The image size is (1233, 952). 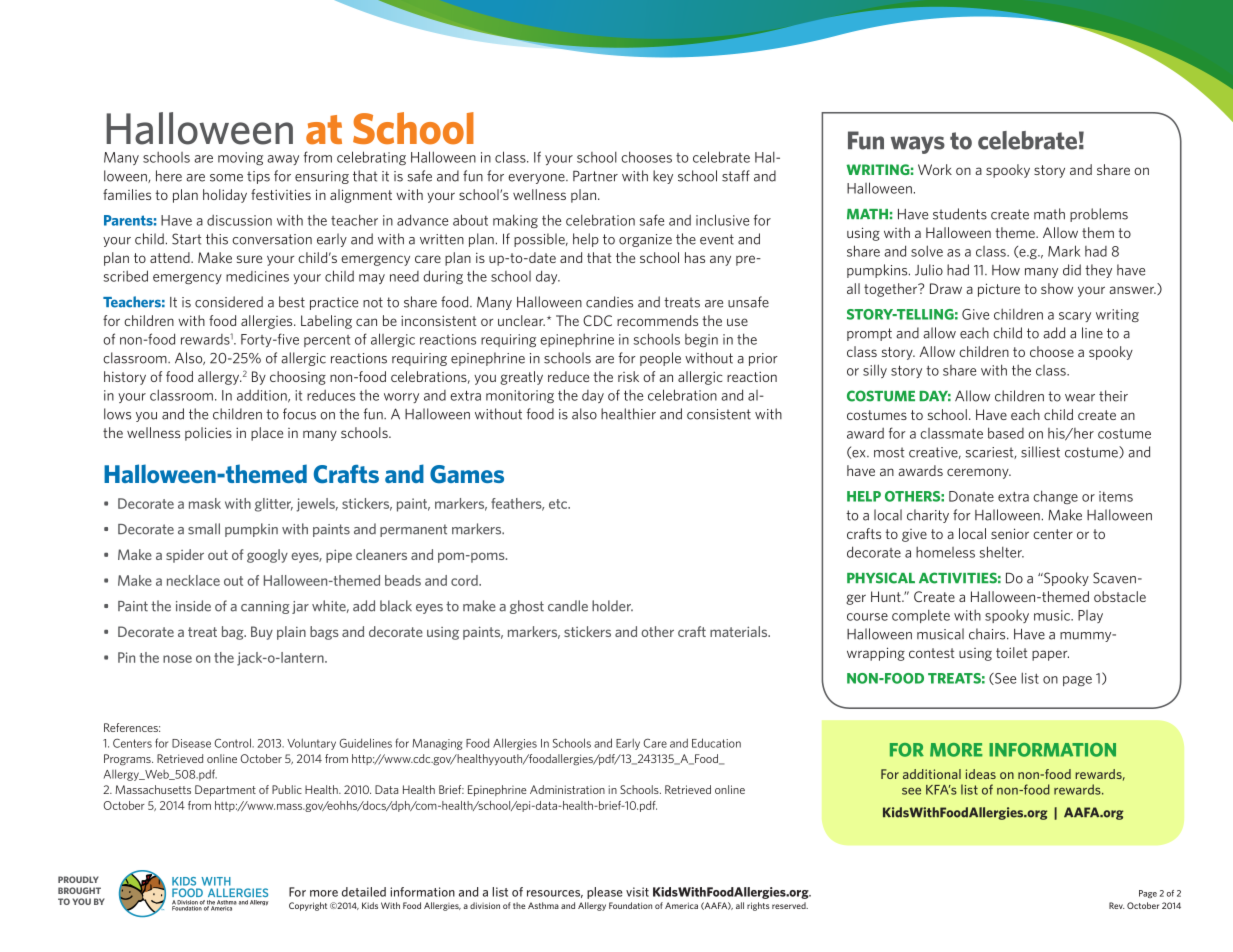 I want to click on small, so click(x=204, y=529).
